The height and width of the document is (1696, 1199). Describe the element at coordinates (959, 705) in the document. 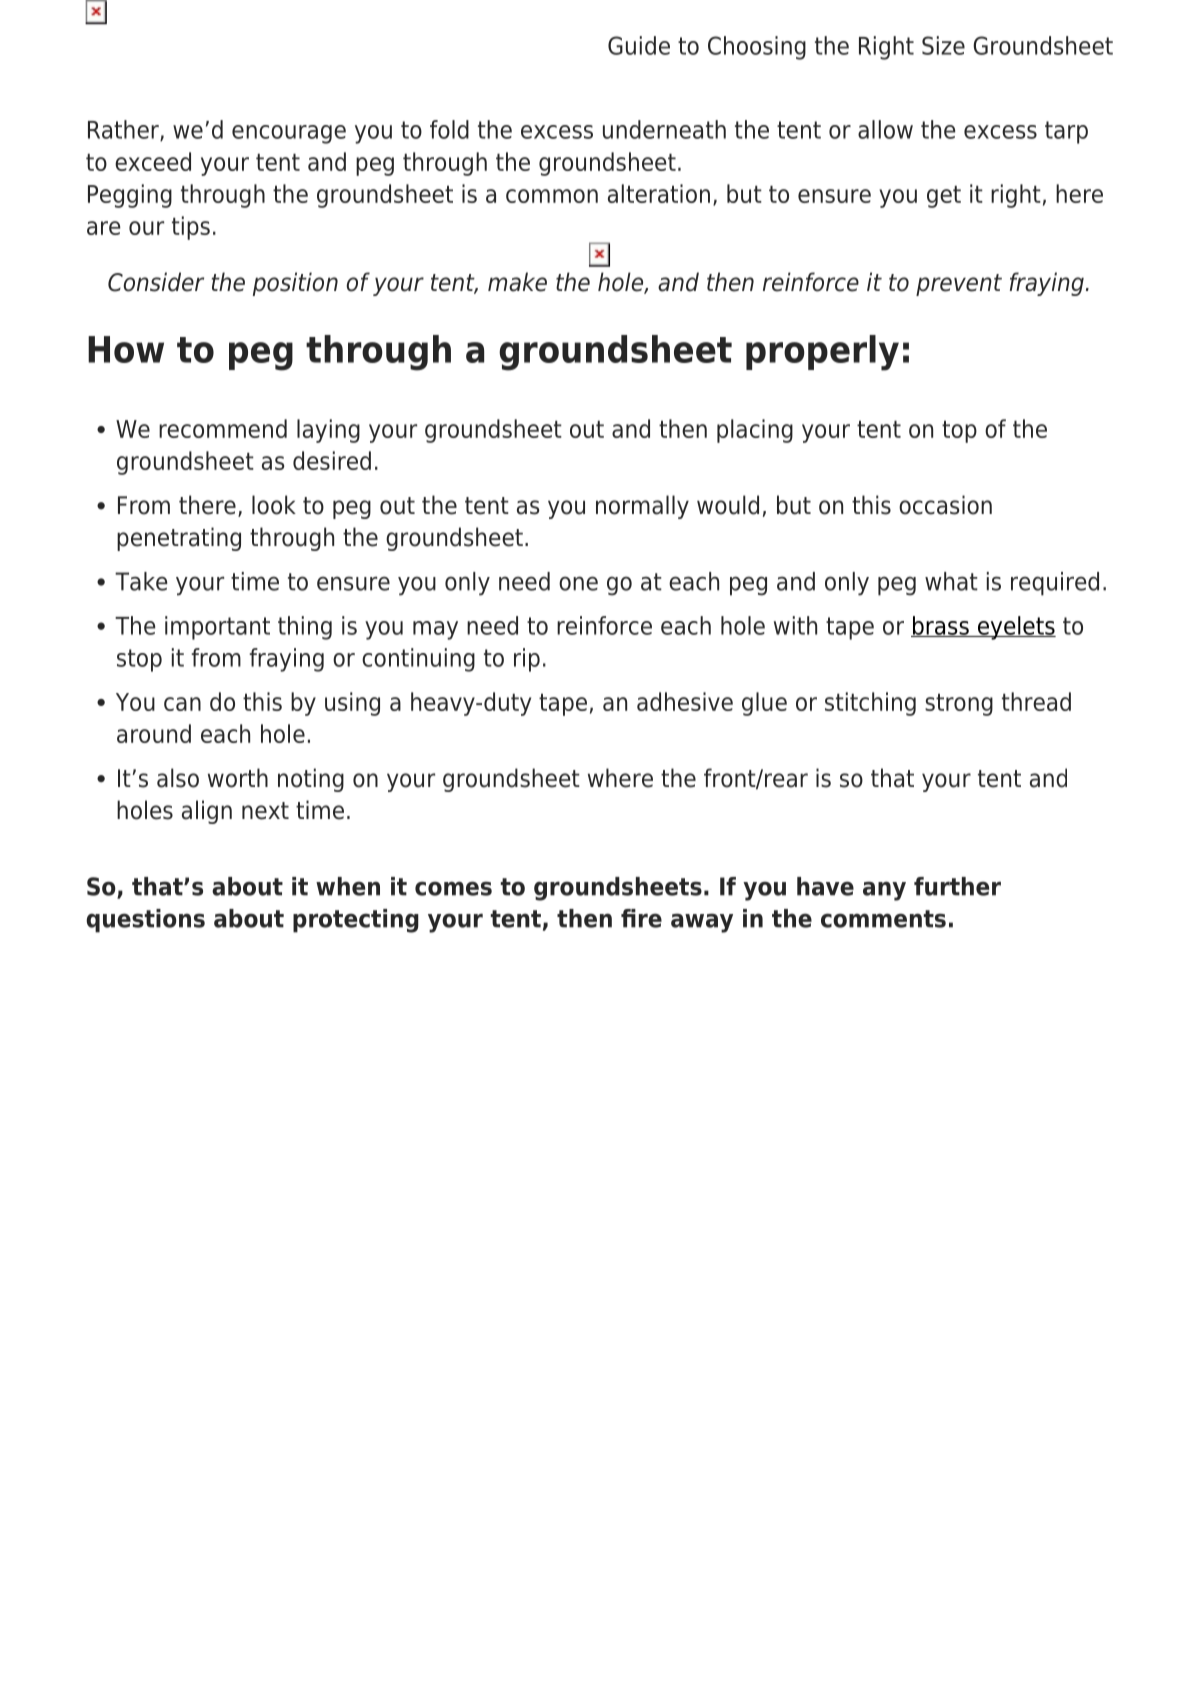

I see `strong` at that location.
